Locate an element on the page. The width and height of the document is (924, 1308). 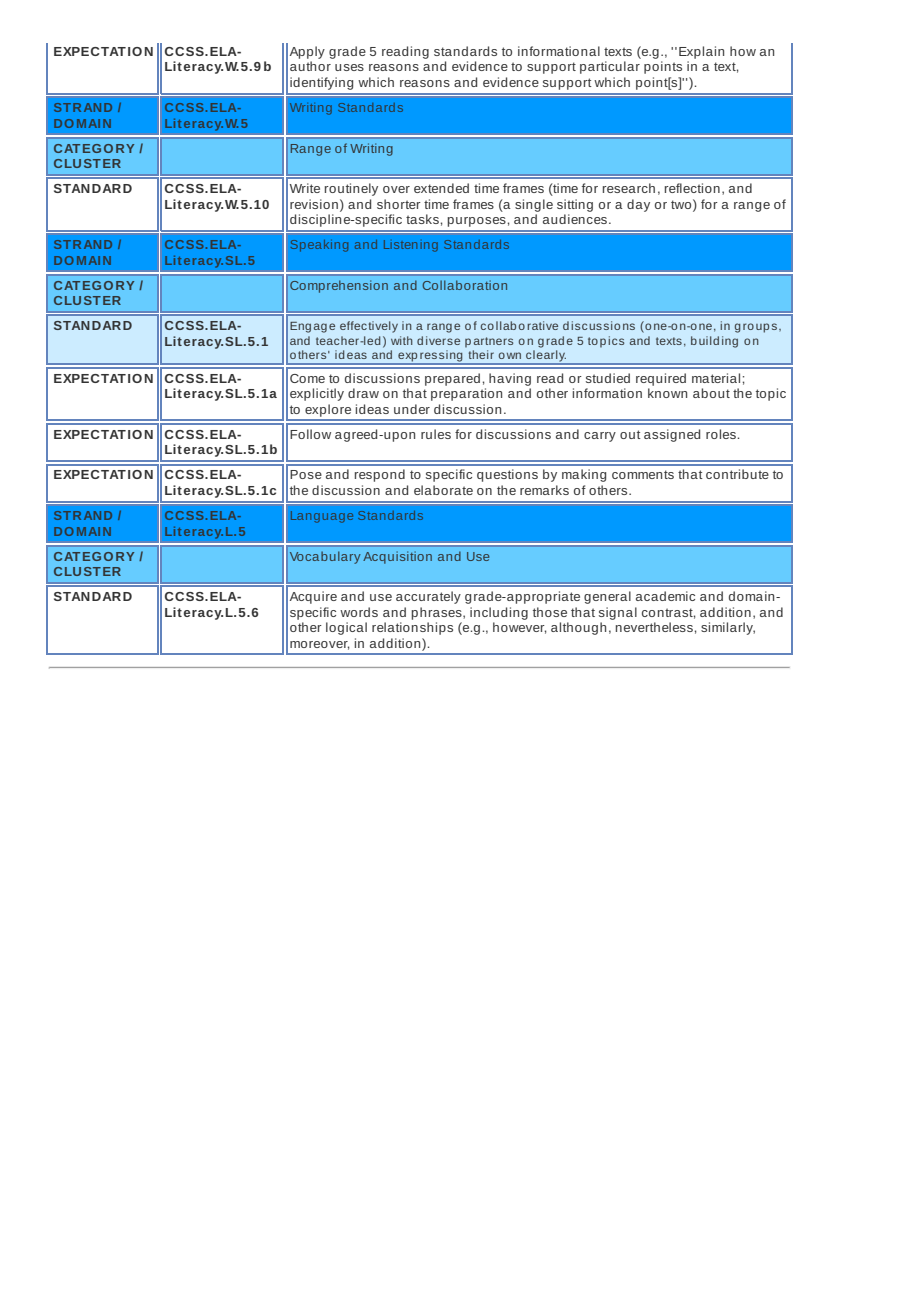
Listening is located at coordinates (411, 246).
